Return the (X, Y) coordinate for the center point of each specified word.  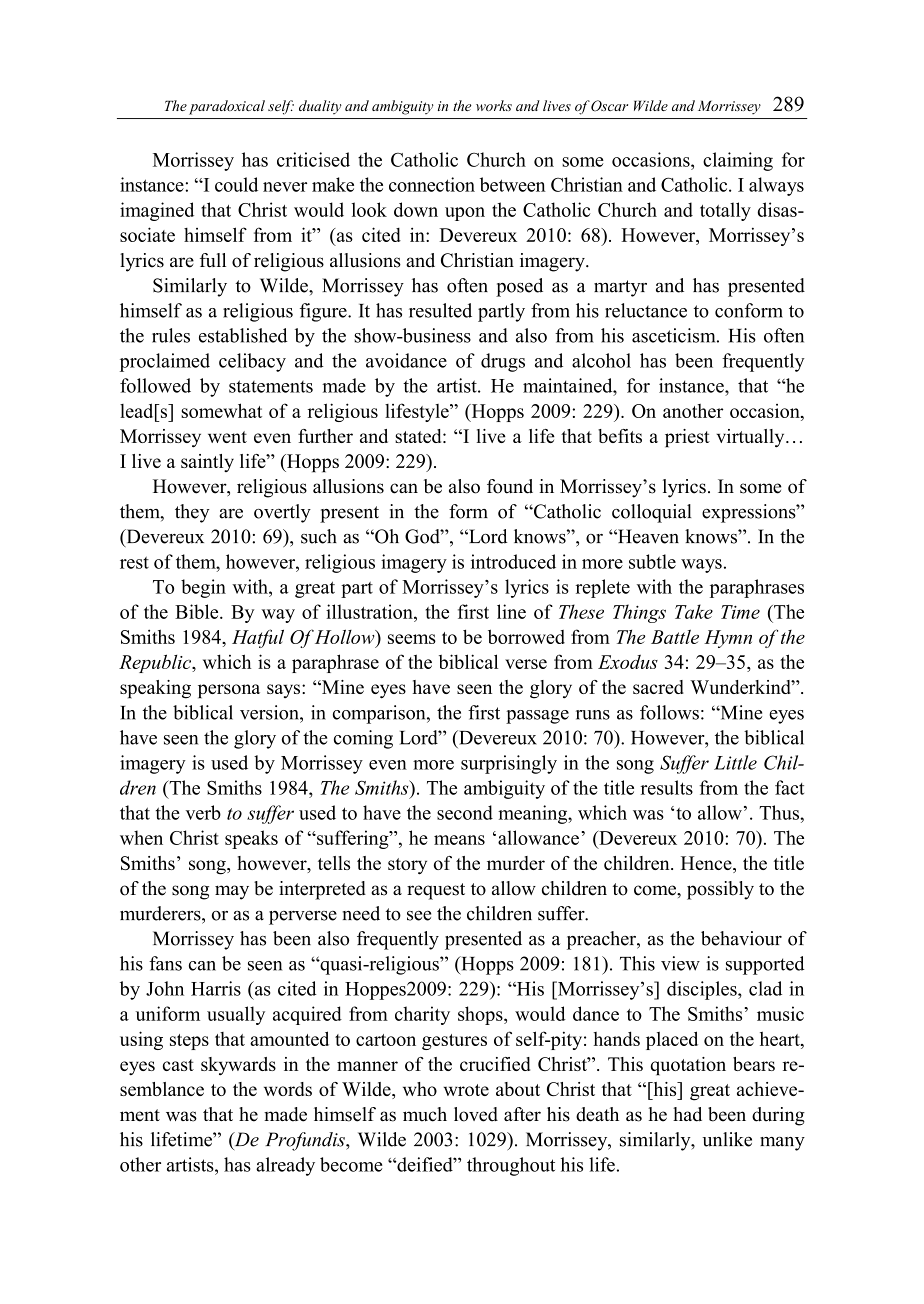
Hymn (728, 639)
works (494, 105)
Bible (198, 611)
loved (476, 1114)
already (285, 1166)
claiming (738, 161)
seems (412, 639)
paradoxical (227, 107)
